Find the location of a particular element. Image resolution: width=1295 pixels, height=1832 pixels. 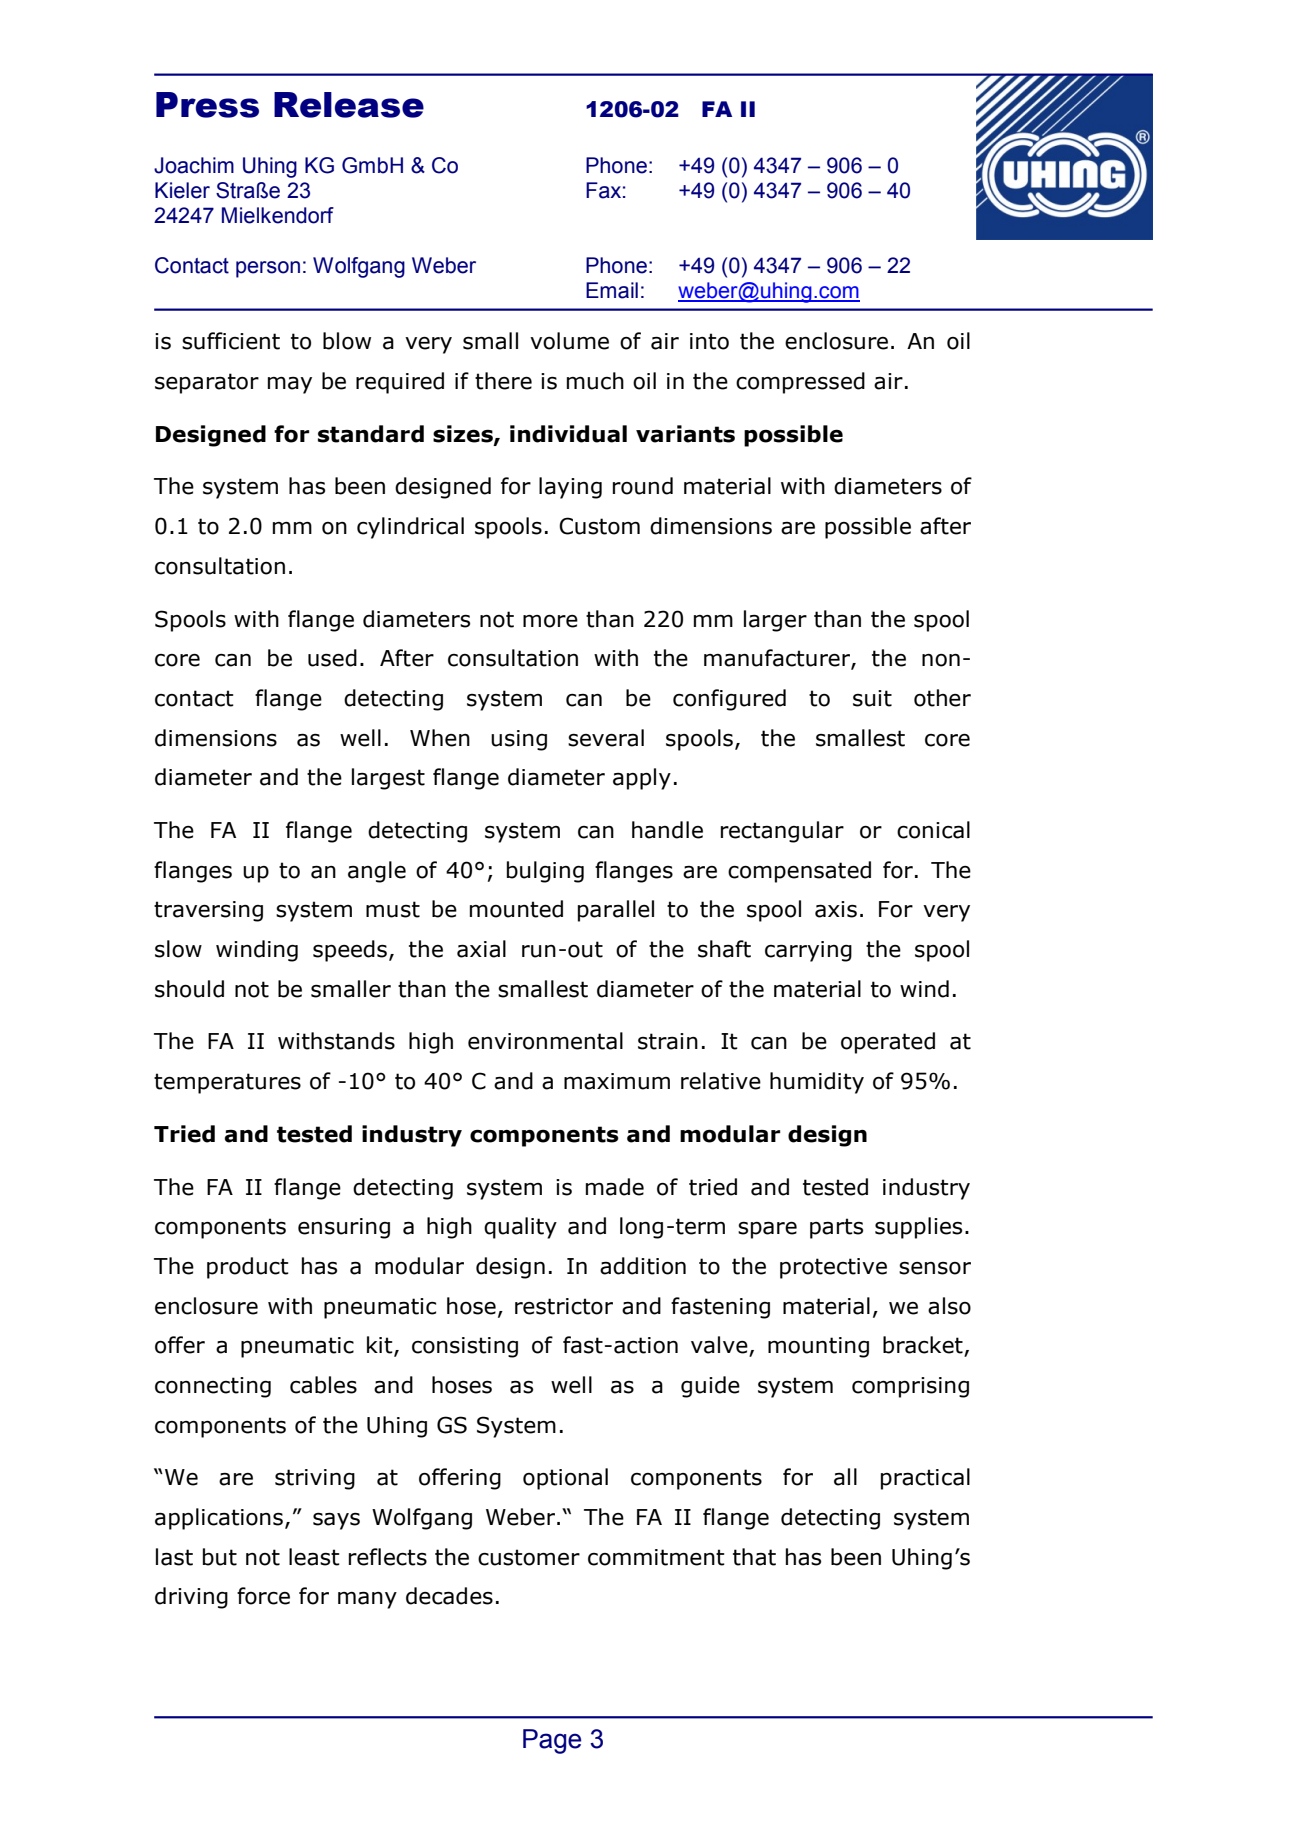

that is located at coordinates (754, 1557).
